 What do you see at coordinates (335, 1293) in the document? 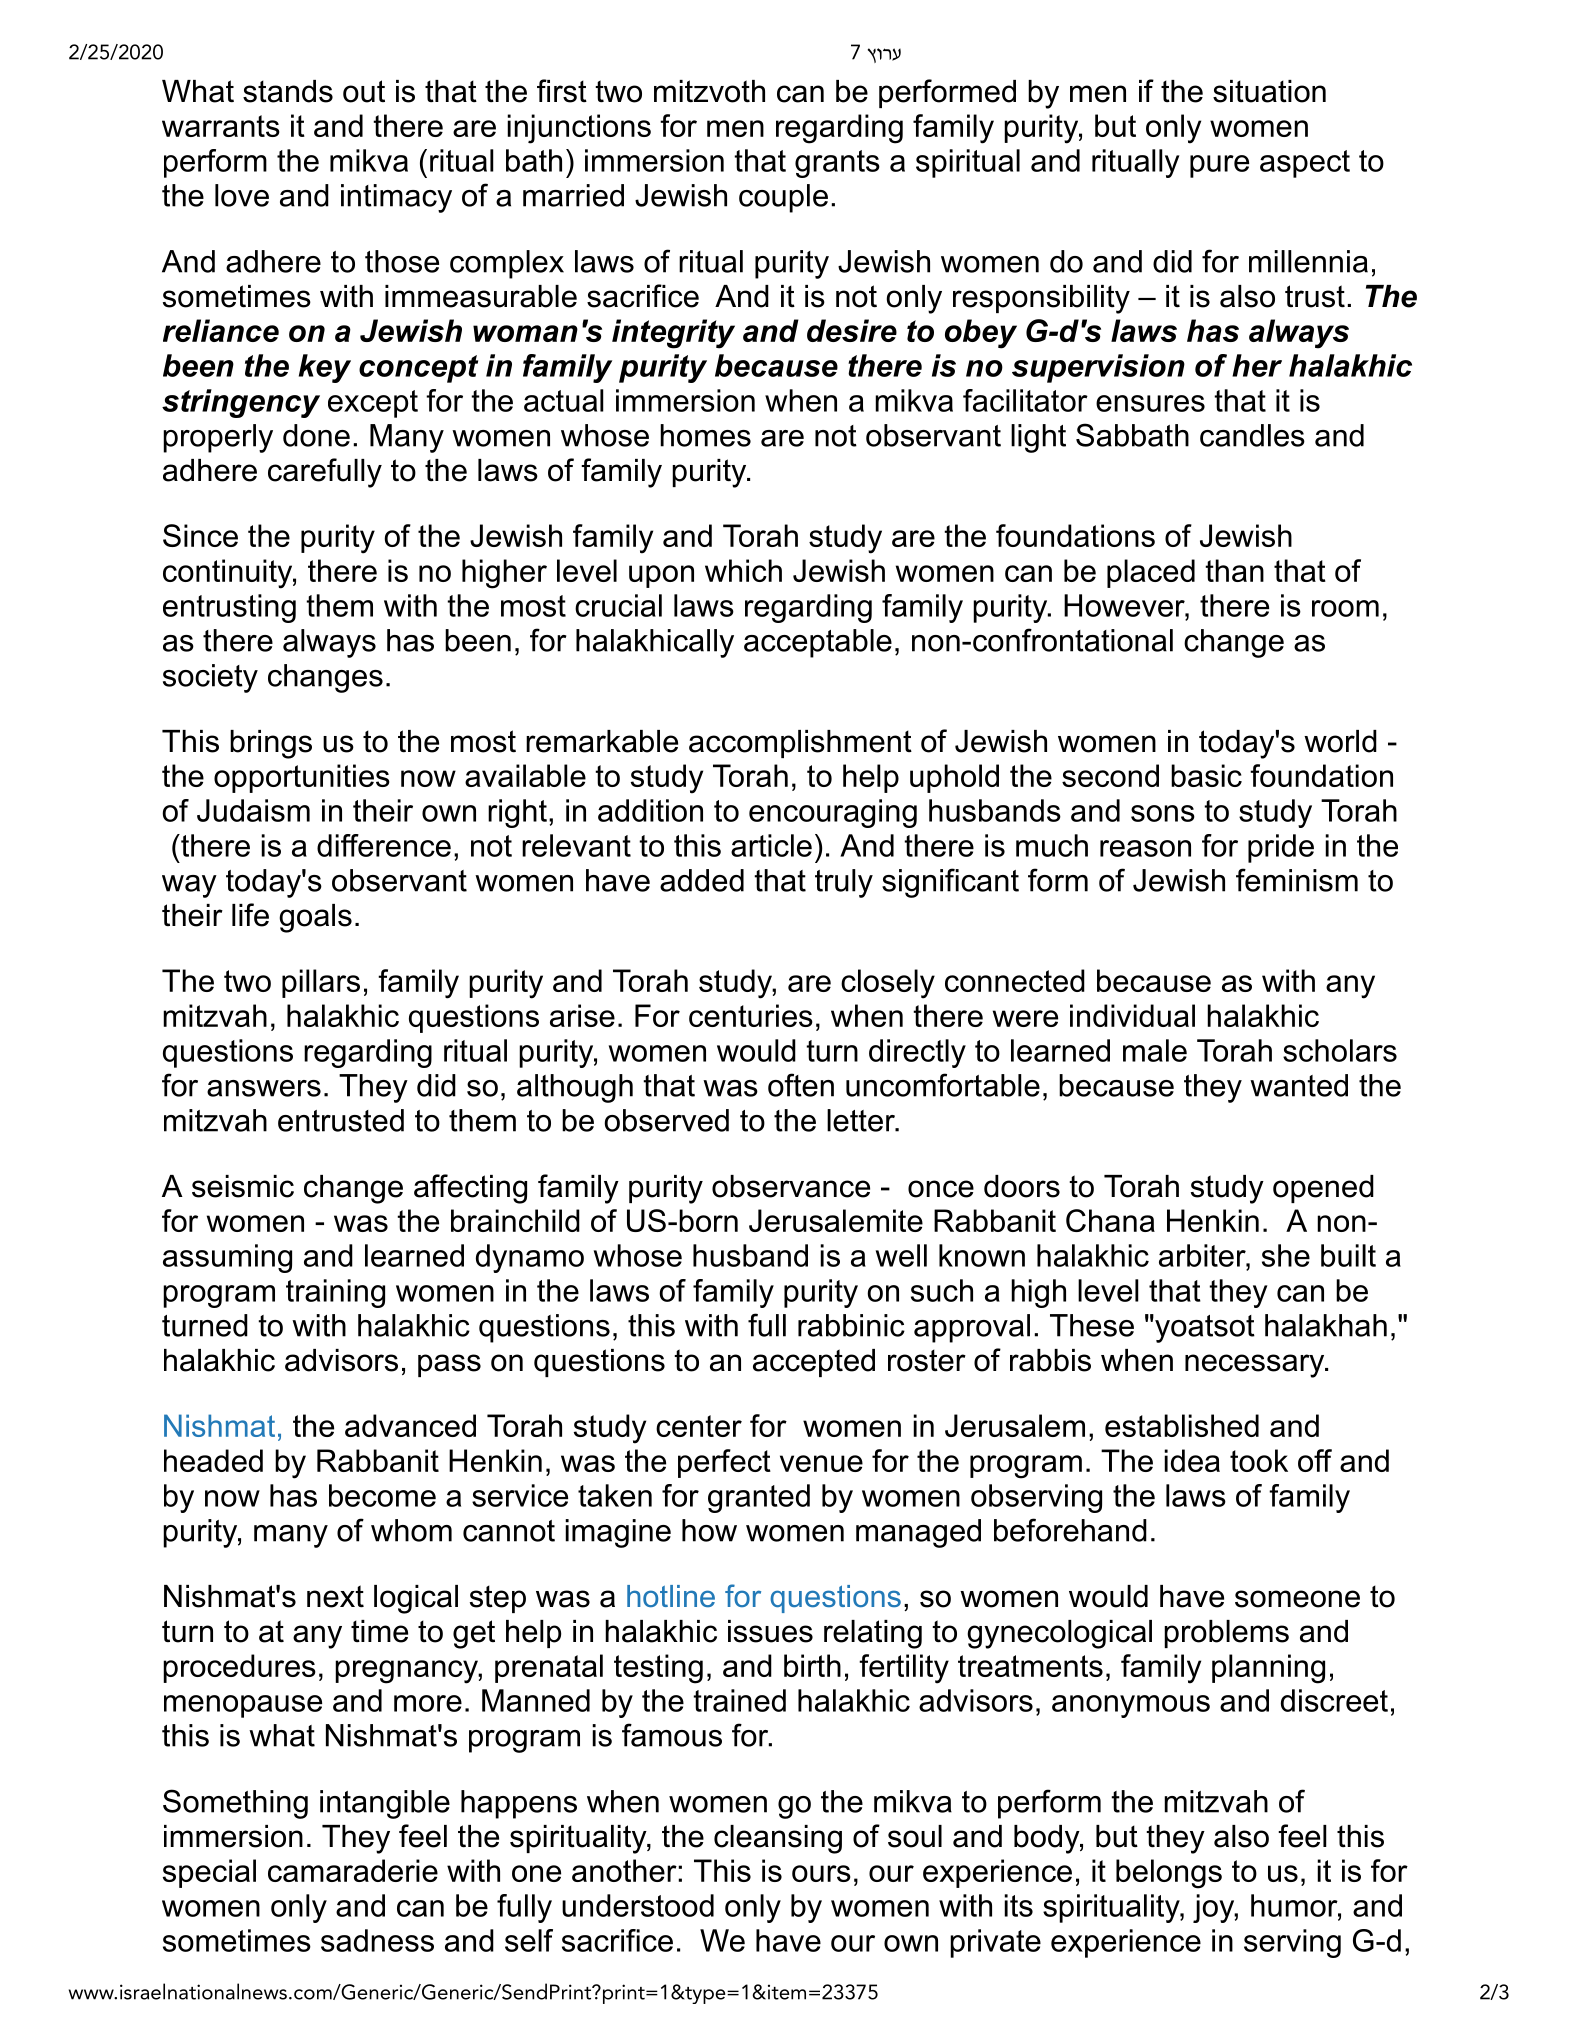
I see `training` at bounding box center [335, 1293].
